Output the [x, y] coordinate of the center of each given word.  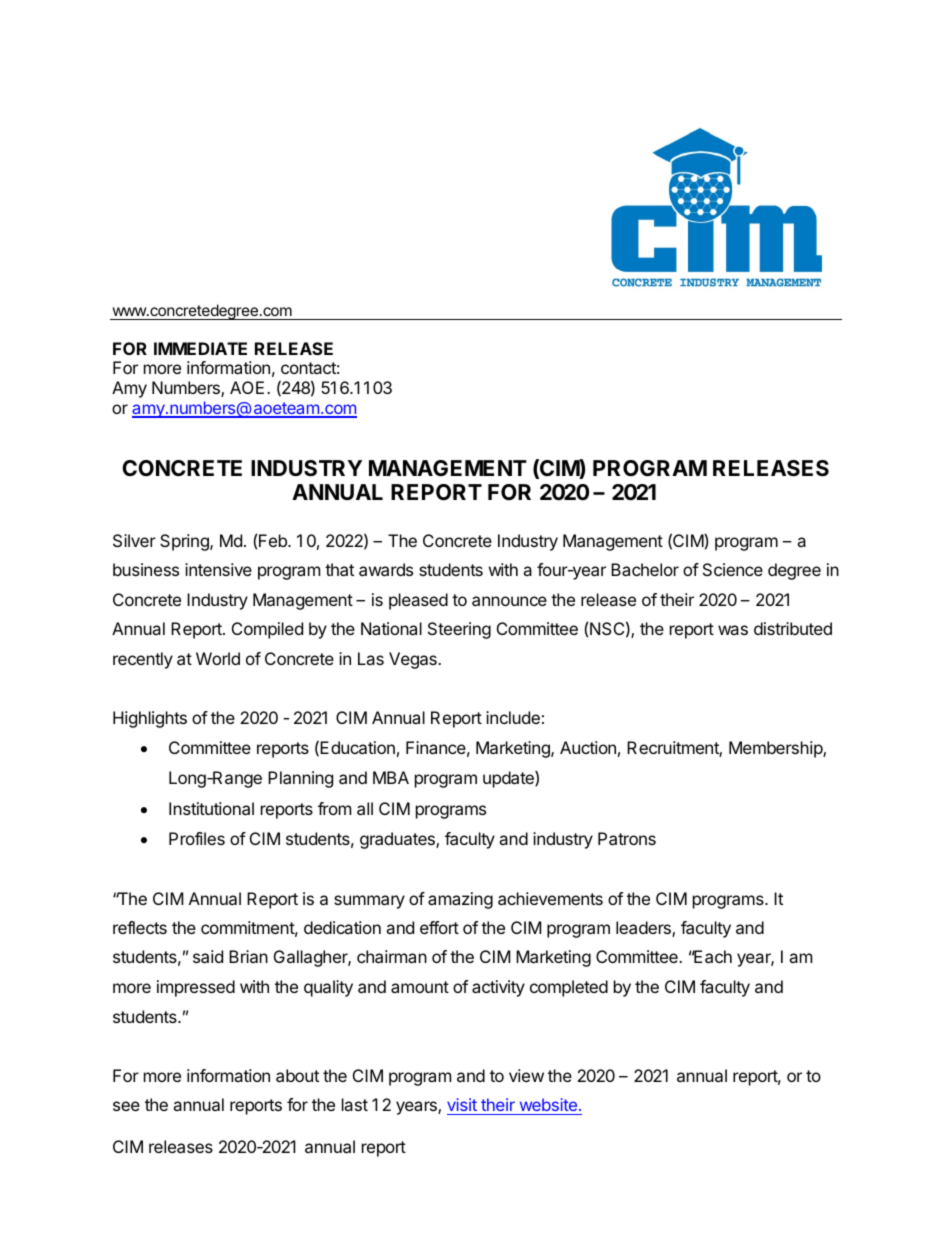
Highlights [150, 719]
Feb [274, 540]
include [513, 717]
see [126, 1106]
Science [733, 569]
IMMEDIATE [200, 348]
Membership [776, 749]
